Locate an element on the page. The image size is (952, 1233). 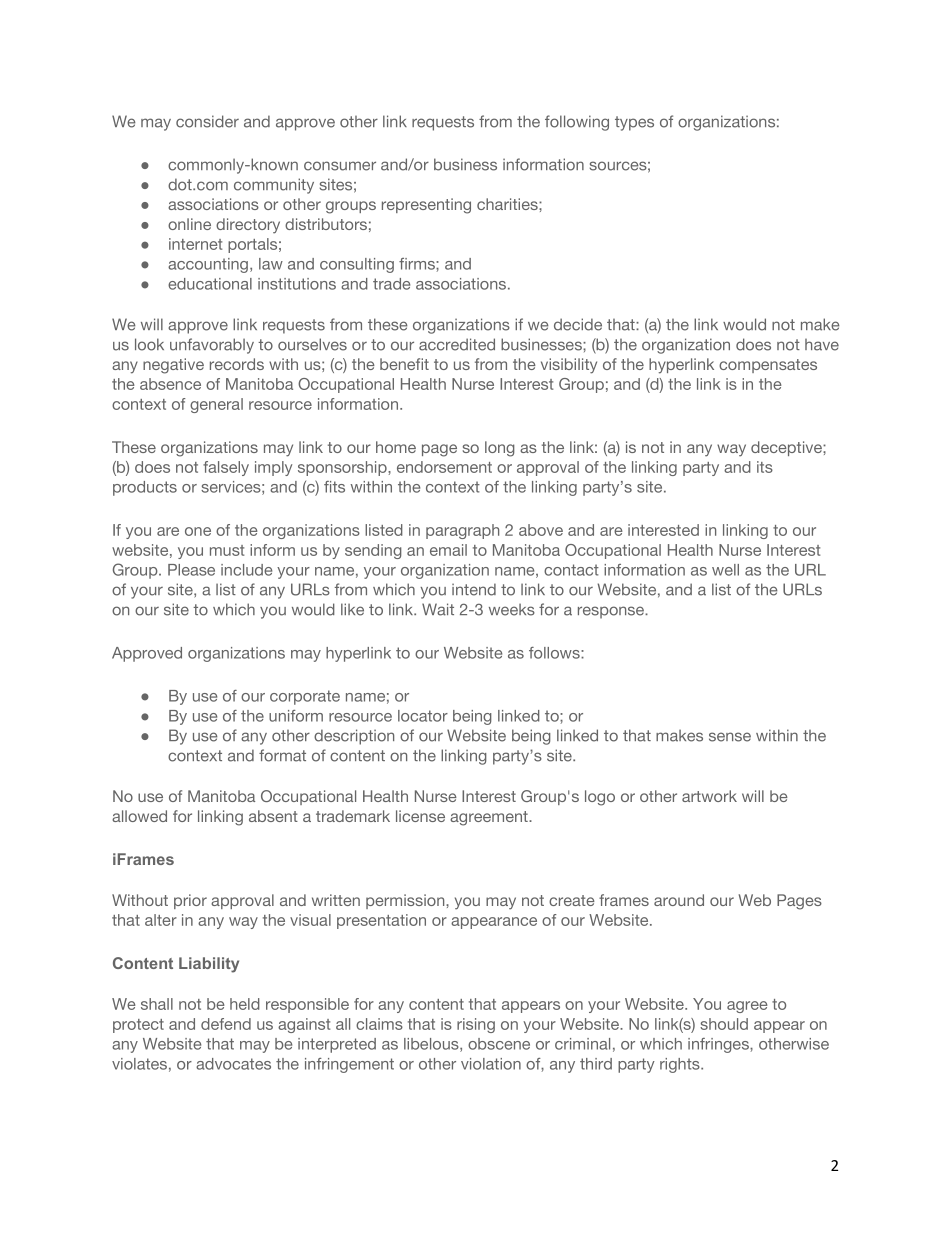
artwork is located at coordinates (709, 796).
